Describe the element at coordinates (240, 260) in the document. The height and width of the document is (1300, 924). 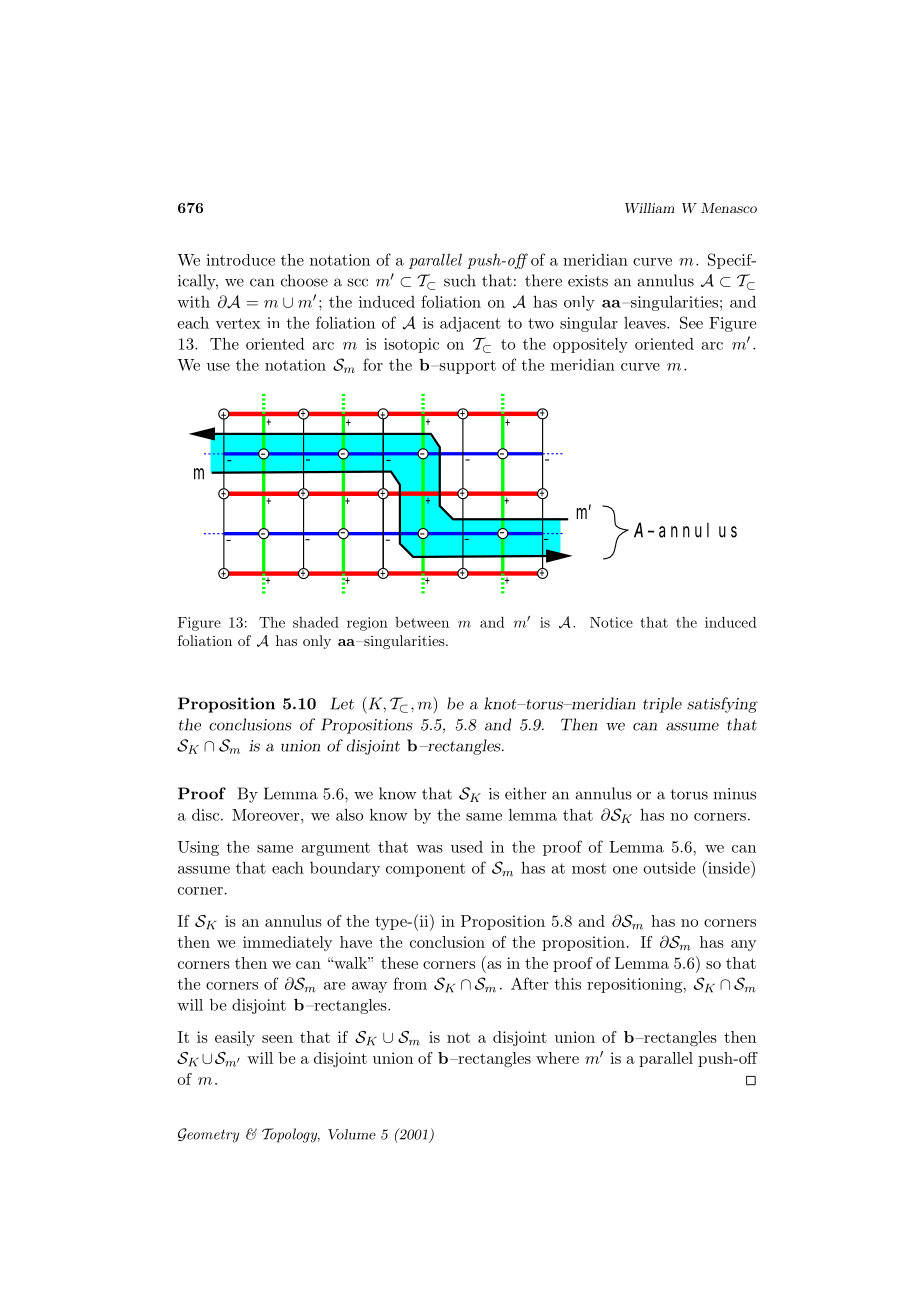
I see `introduce` at that location.
